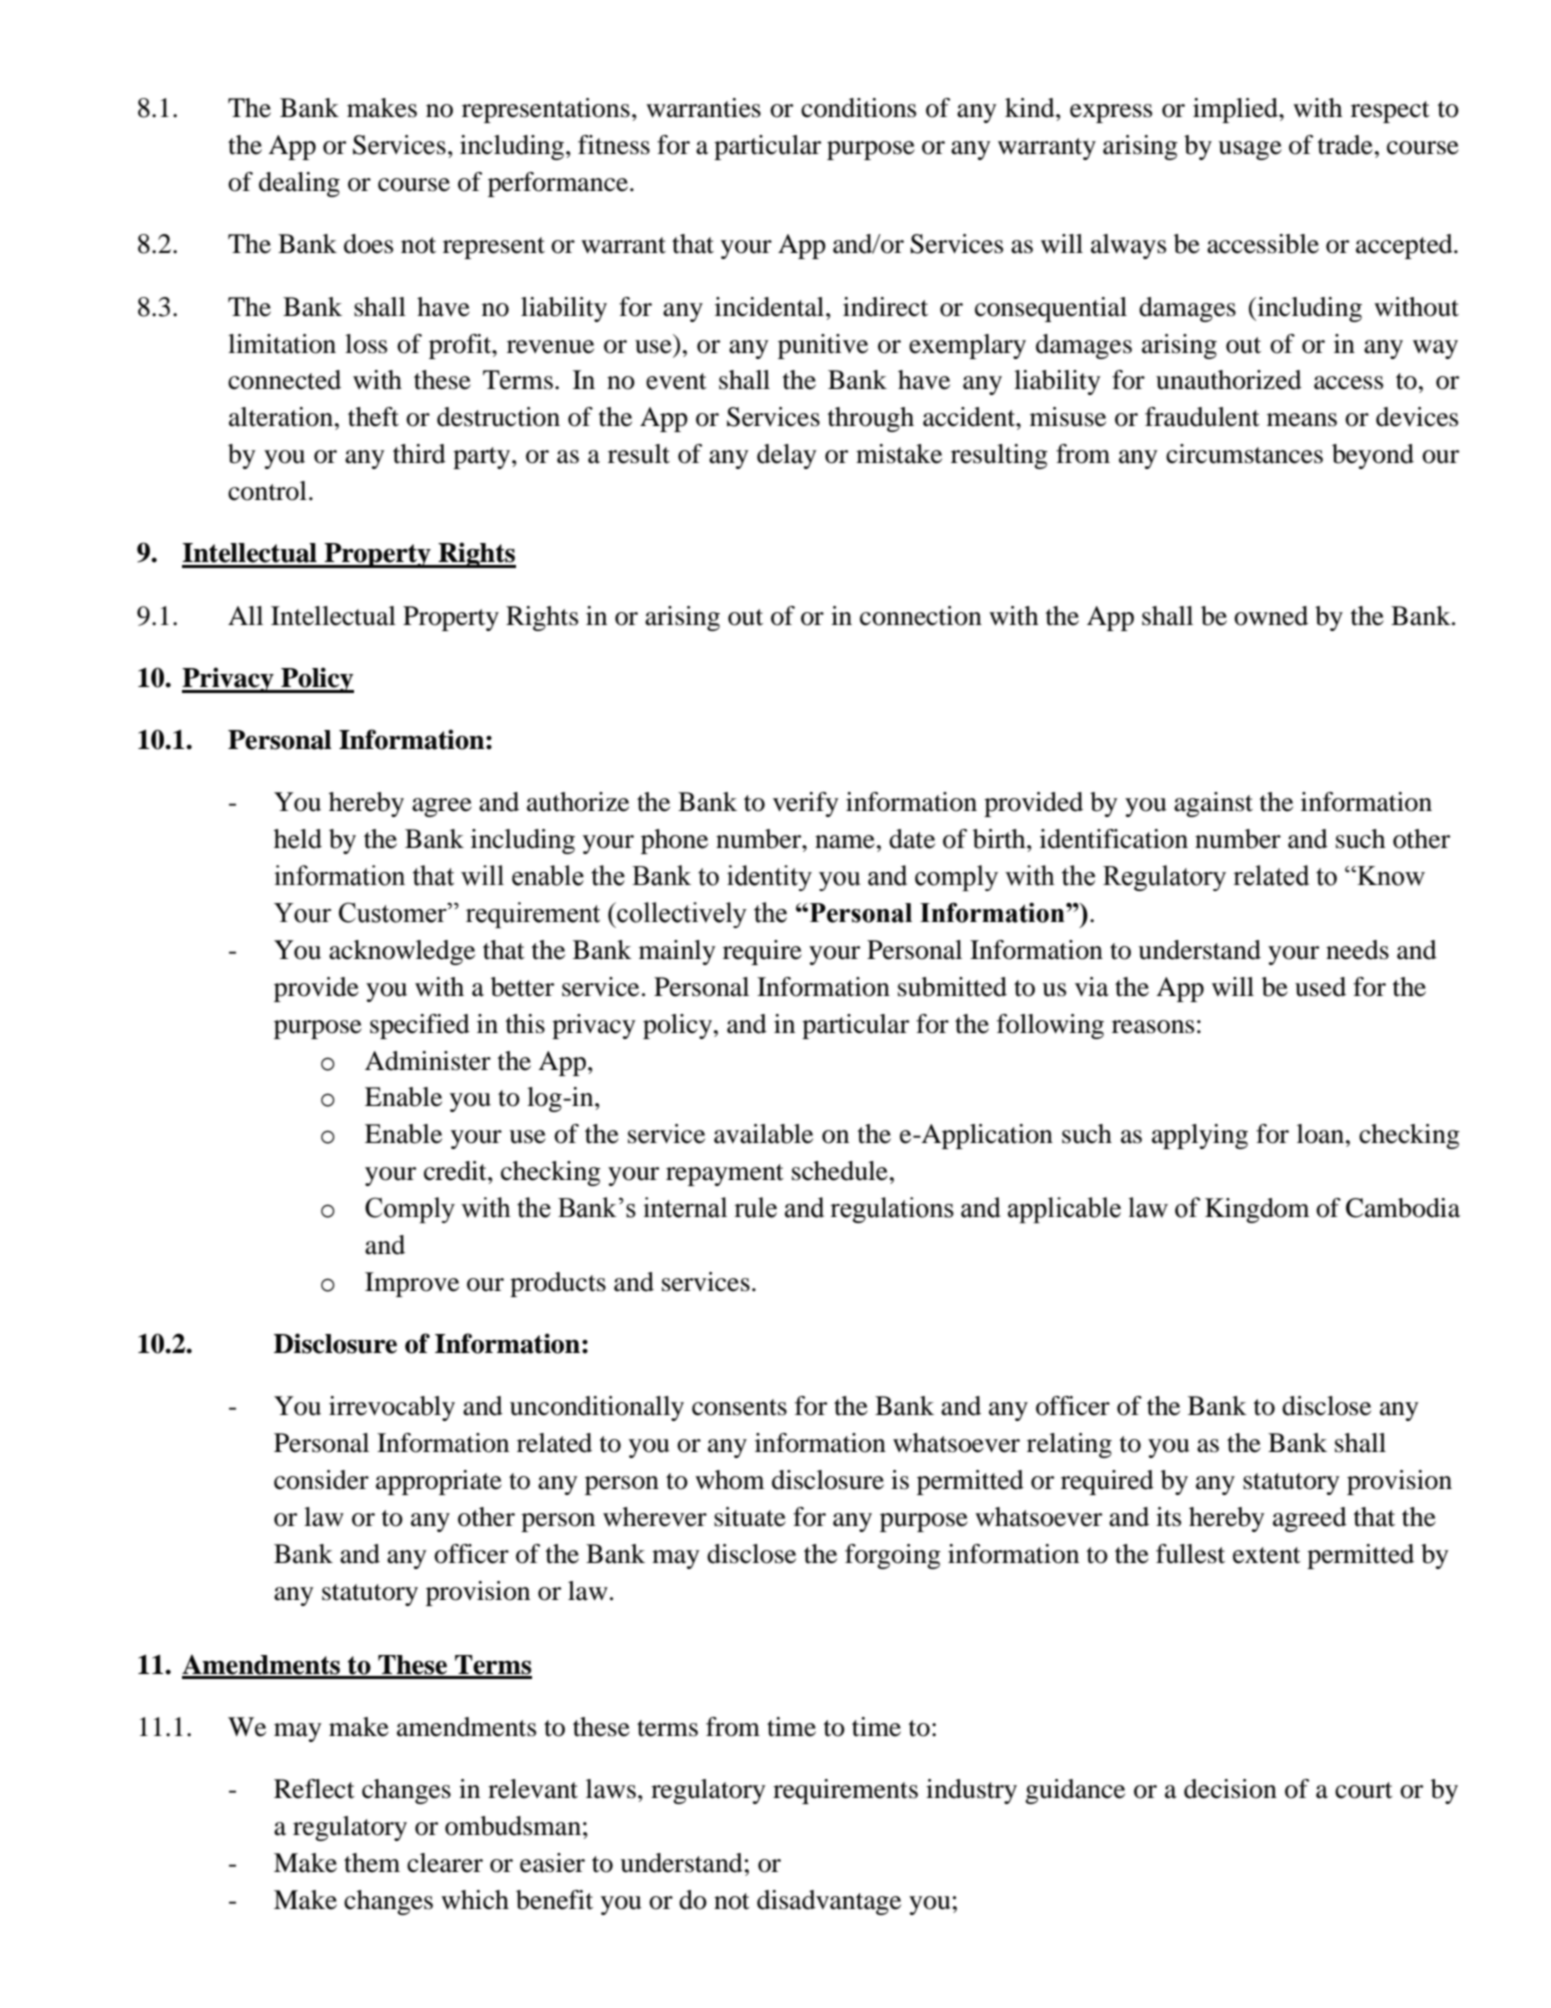 Image resolution: width=1551 pixels, height=2008 pixels. I want to click on Customer, so click(394, 912).
